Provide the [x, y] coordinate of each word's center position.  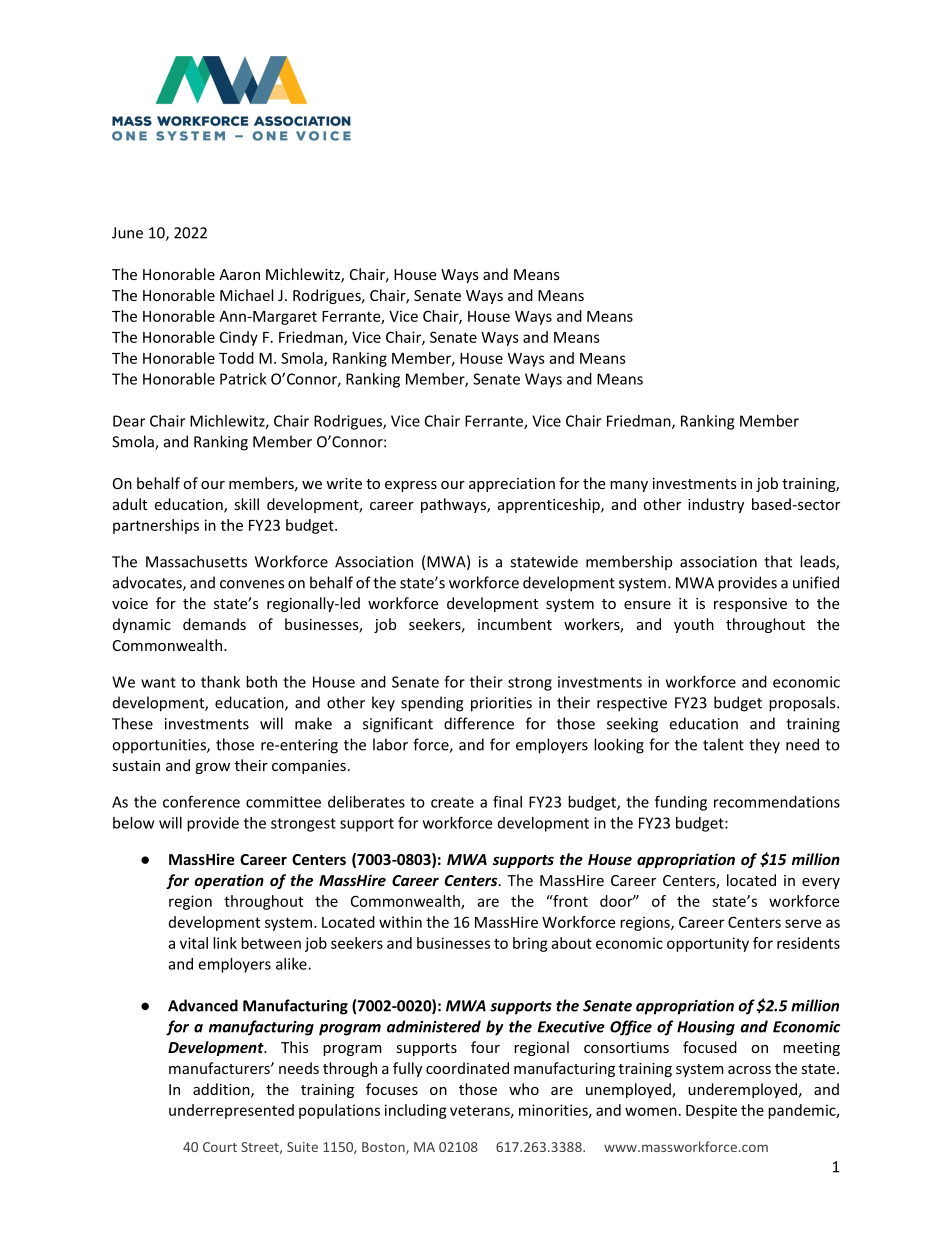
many [629, 486]
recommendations [777, 802]
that [778, 561]
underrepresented [231, 1111]
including [416, 1111]
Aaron [239, 274]
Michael [246, 295]
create [452, 802]
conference [201, 801]
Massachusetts [196, 561]
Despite [711, 1111]
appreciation [512, 485]
